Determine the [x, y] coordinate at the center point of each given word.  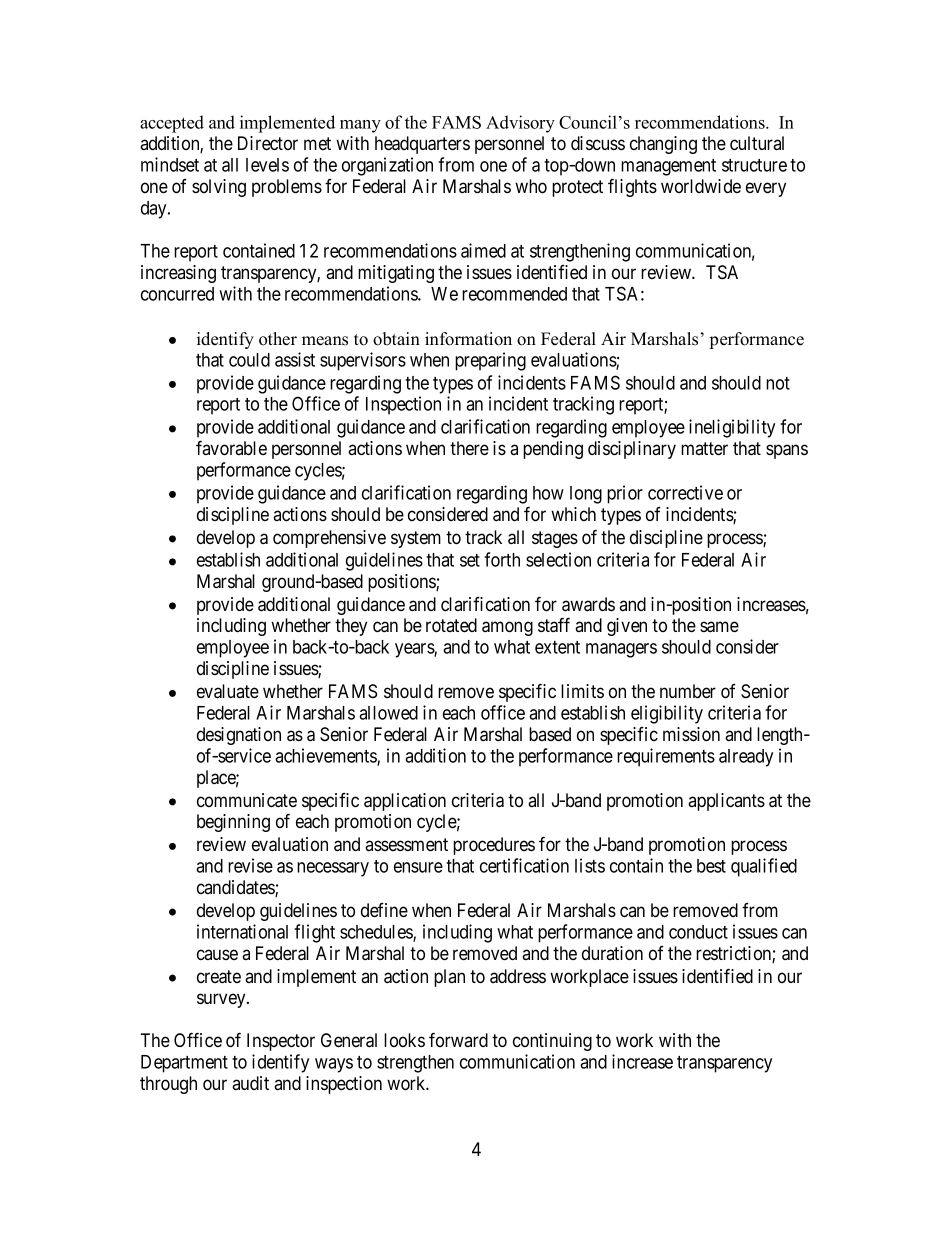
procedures [494, 846]
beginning [233, 823]
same [719, 627]
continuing [552, 1042]
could [249, 360]
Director [268, 143]
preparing [490, 361]
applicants [726, 802]
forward [458, 1039]
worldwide [701, 186]
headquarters [422, 145]
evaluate [228, 691]
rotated [451, 625]
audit [250, 1083]
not [778, 383]
